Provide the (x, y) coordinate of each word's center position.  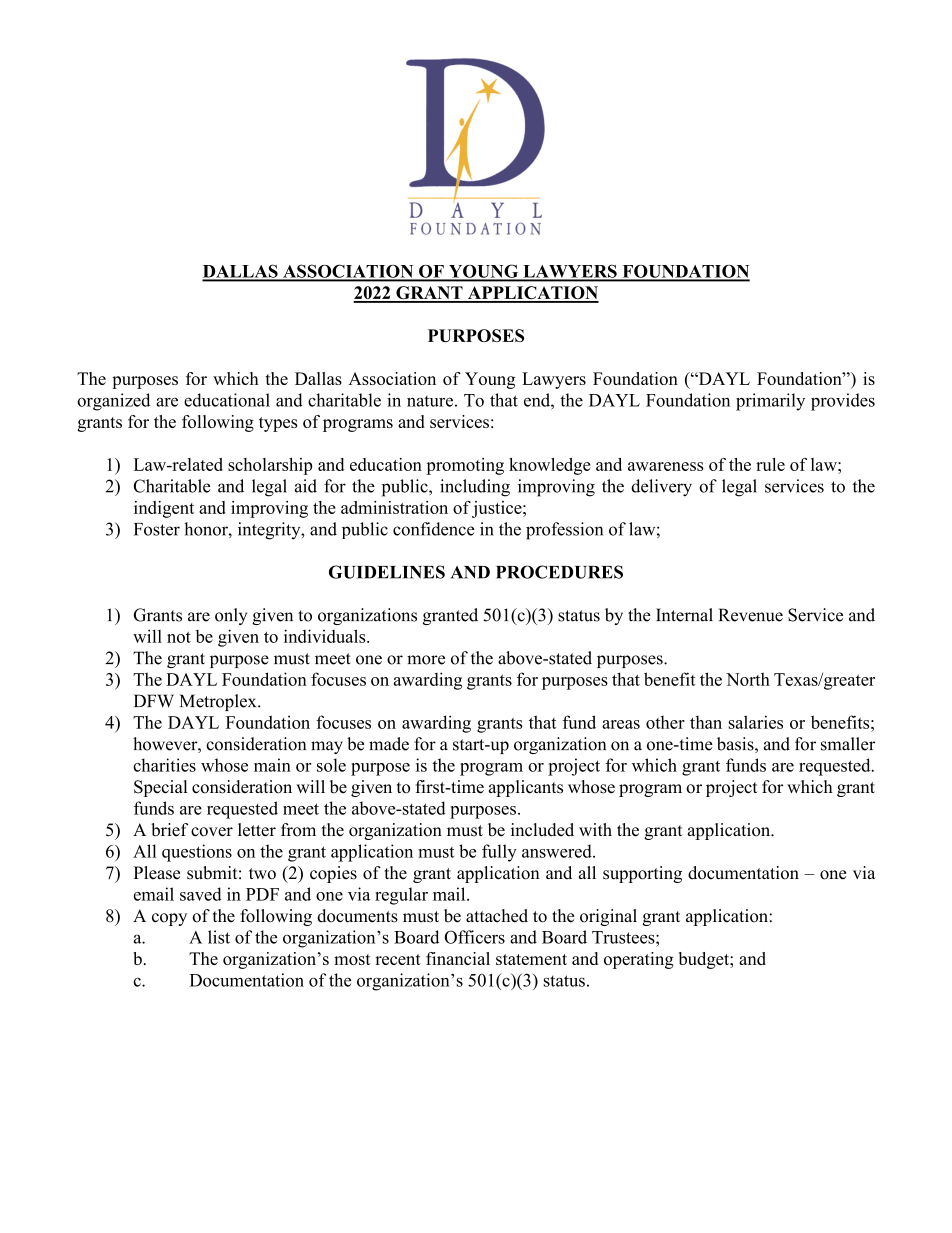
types (278, 424)
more (426, 660)
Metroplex (219, 702)
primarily (770, 402)
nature (430, 401)
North (748, 679)
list (219, 937)
